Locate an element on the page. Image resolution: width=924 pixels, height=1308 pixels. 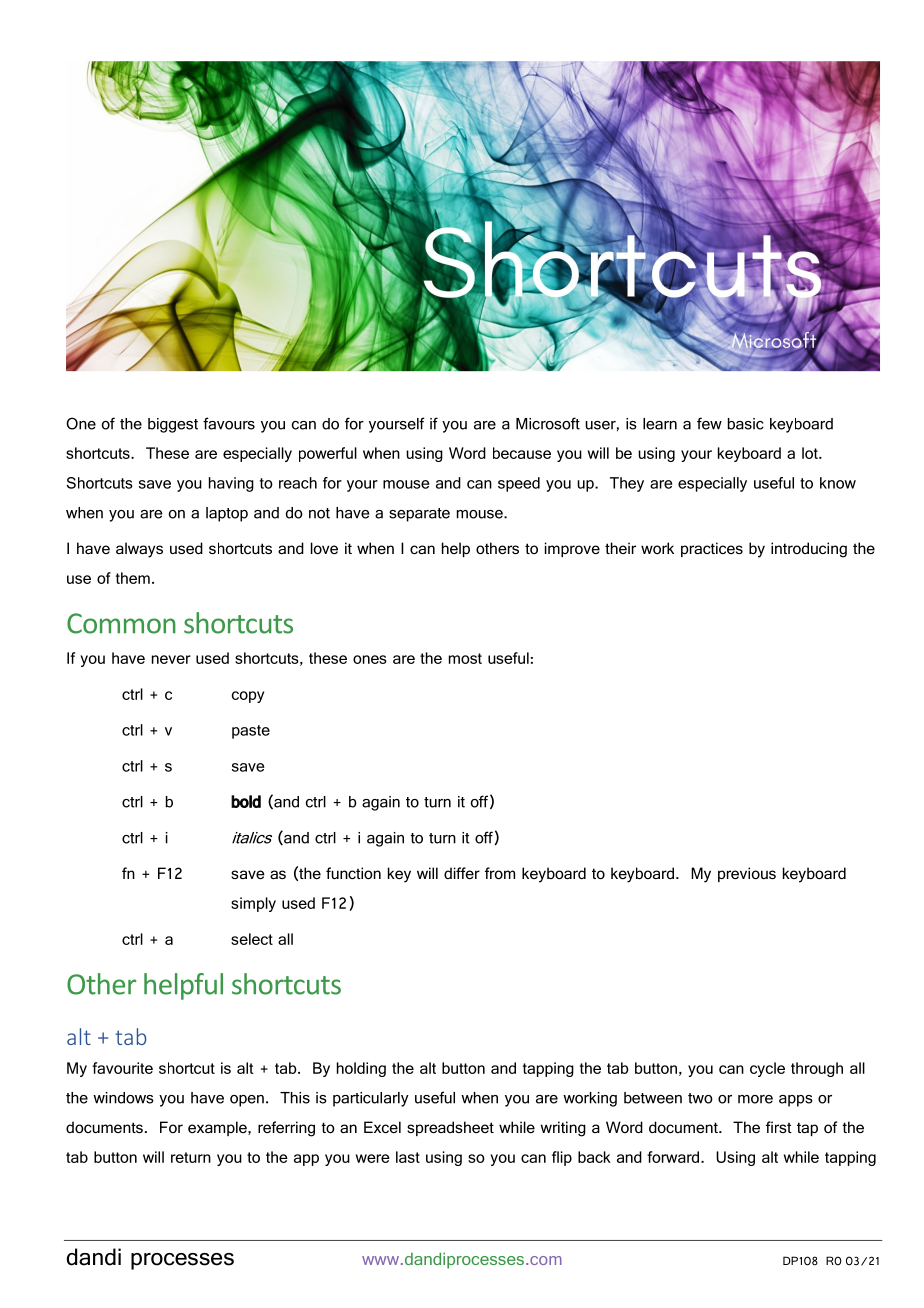
because is located at coordinates (522, 453).
